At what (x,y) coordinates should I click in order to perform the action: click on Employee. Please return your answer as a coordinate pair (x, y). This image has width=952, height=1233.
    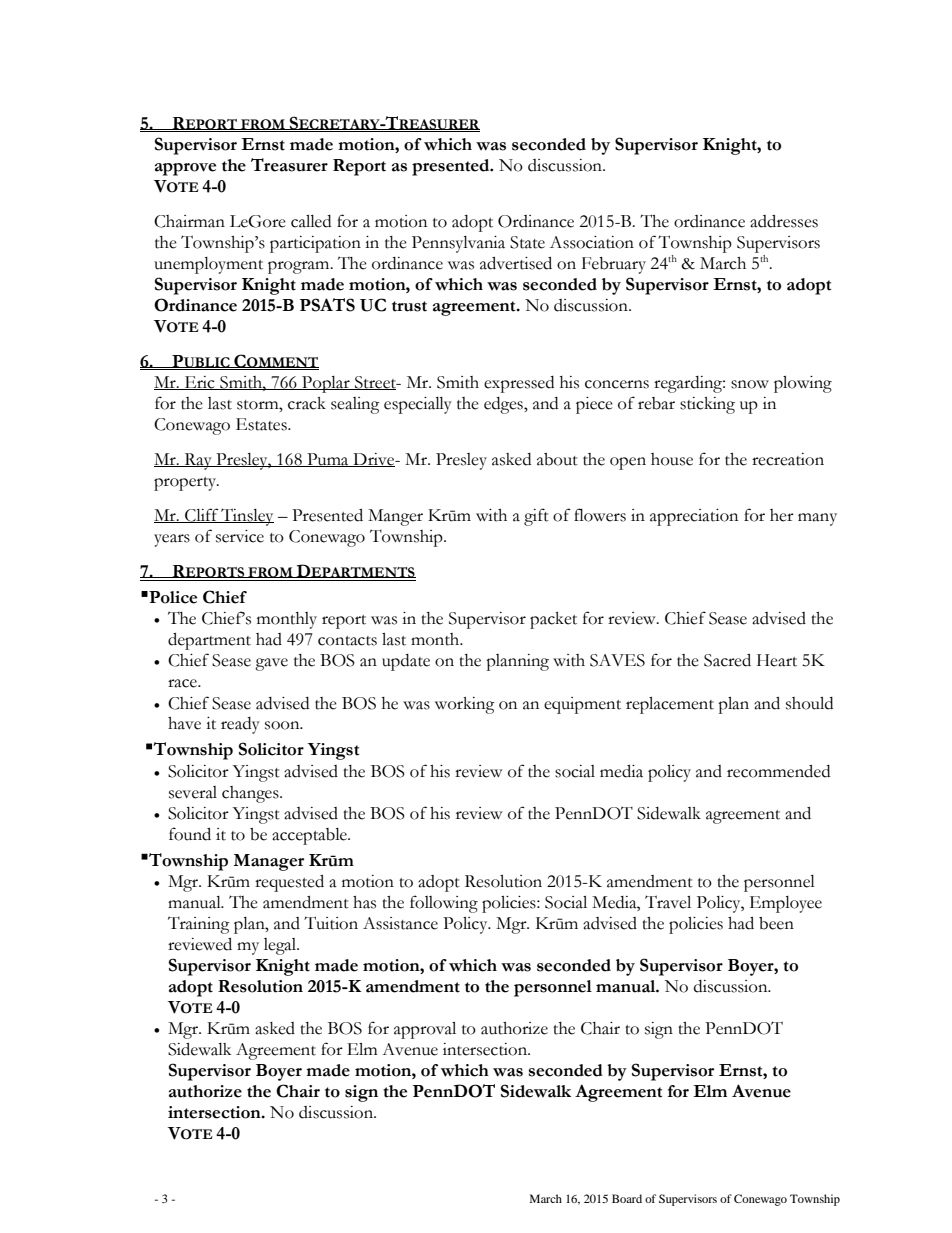
    Looking at the image, I should click on (786, 904).
